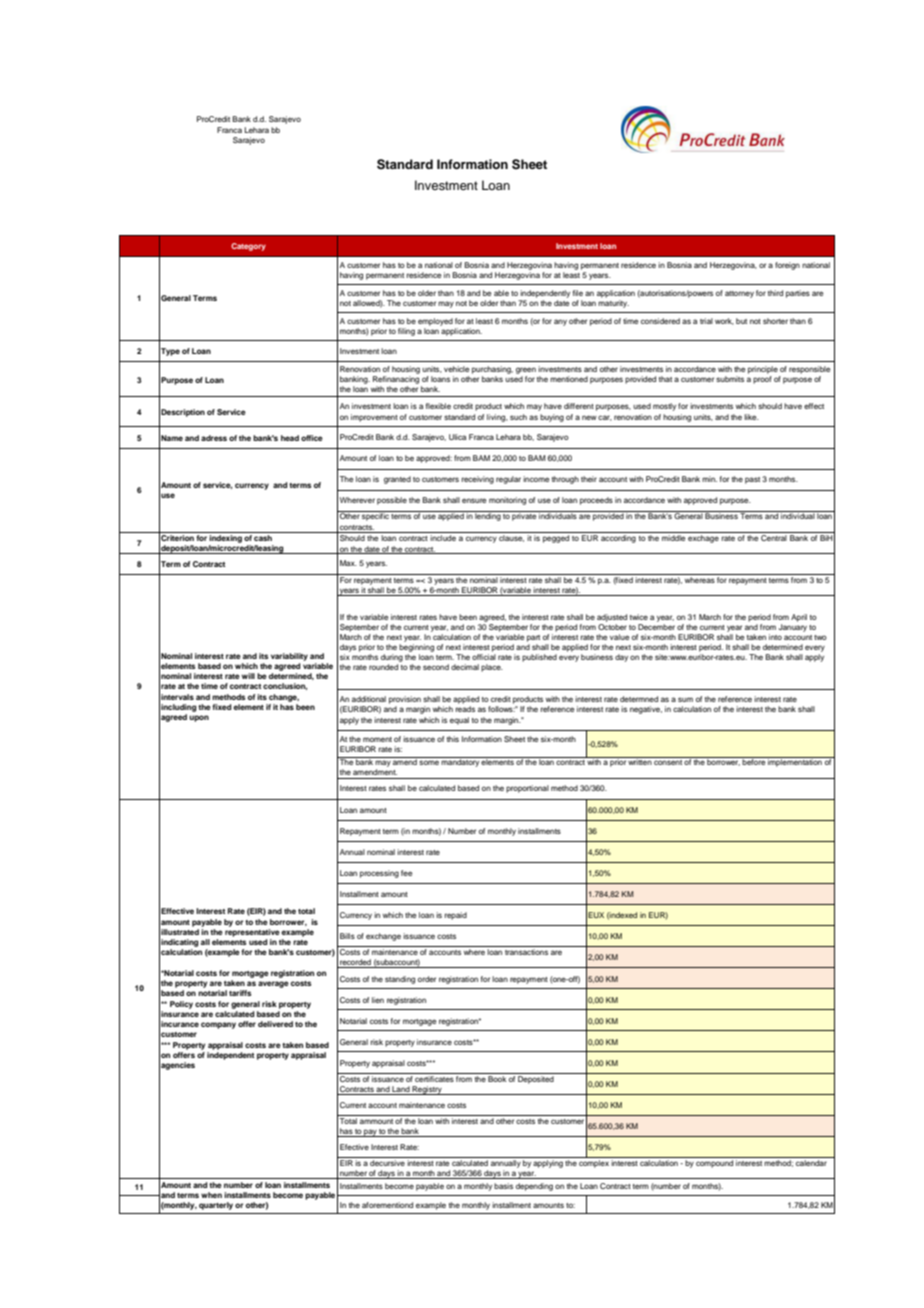 The height and width of the screenshot is (1308, 924). Describe the element at coordinates (211, 1195) in the screenshot. I see `when` at that location.
